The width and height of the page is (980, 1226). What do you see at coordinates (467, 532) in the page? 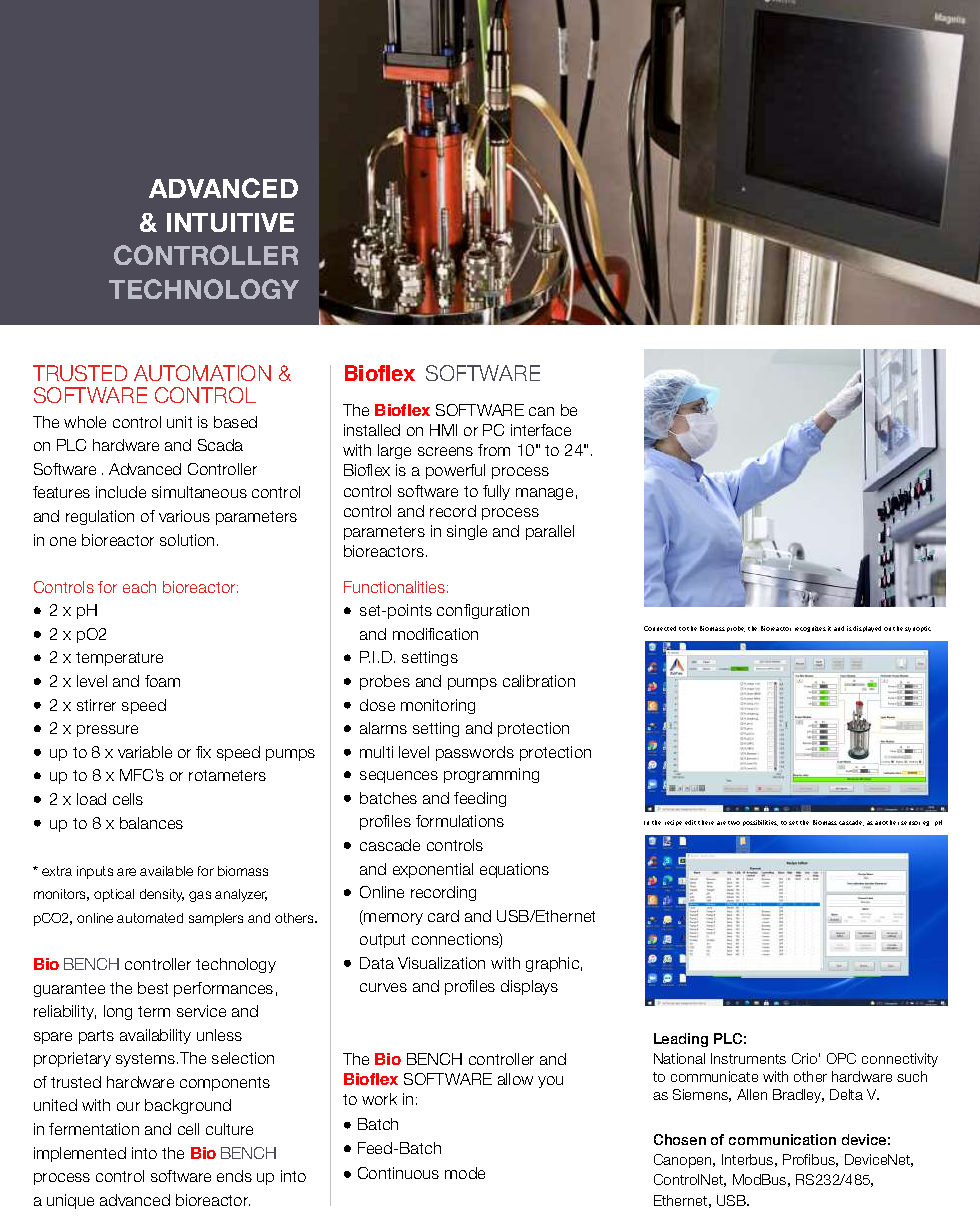
I see `single` at bounding box center [467, 532].
